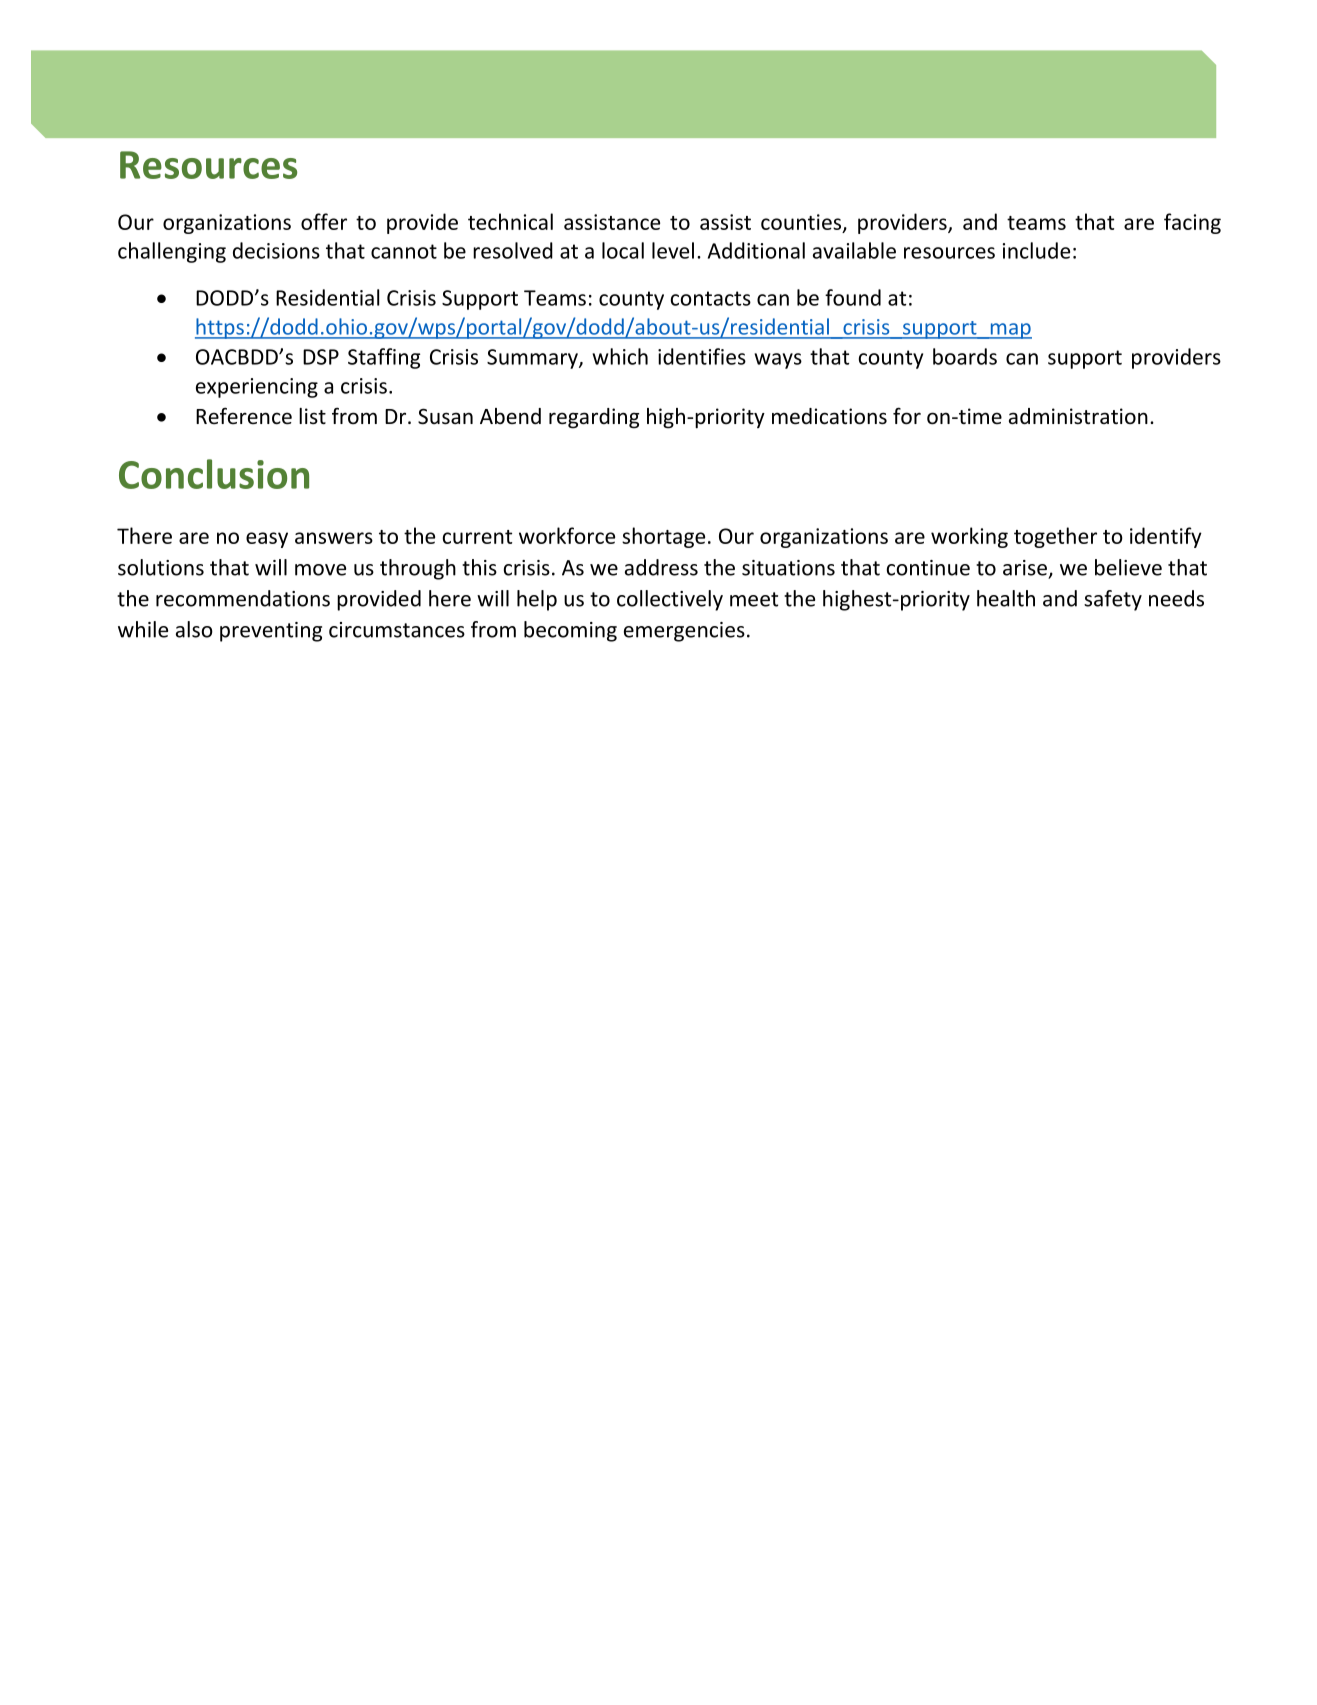  What do you see at coordinates (1036, 250) in the document?
I see `include` at bounding box center [1036, 250].
